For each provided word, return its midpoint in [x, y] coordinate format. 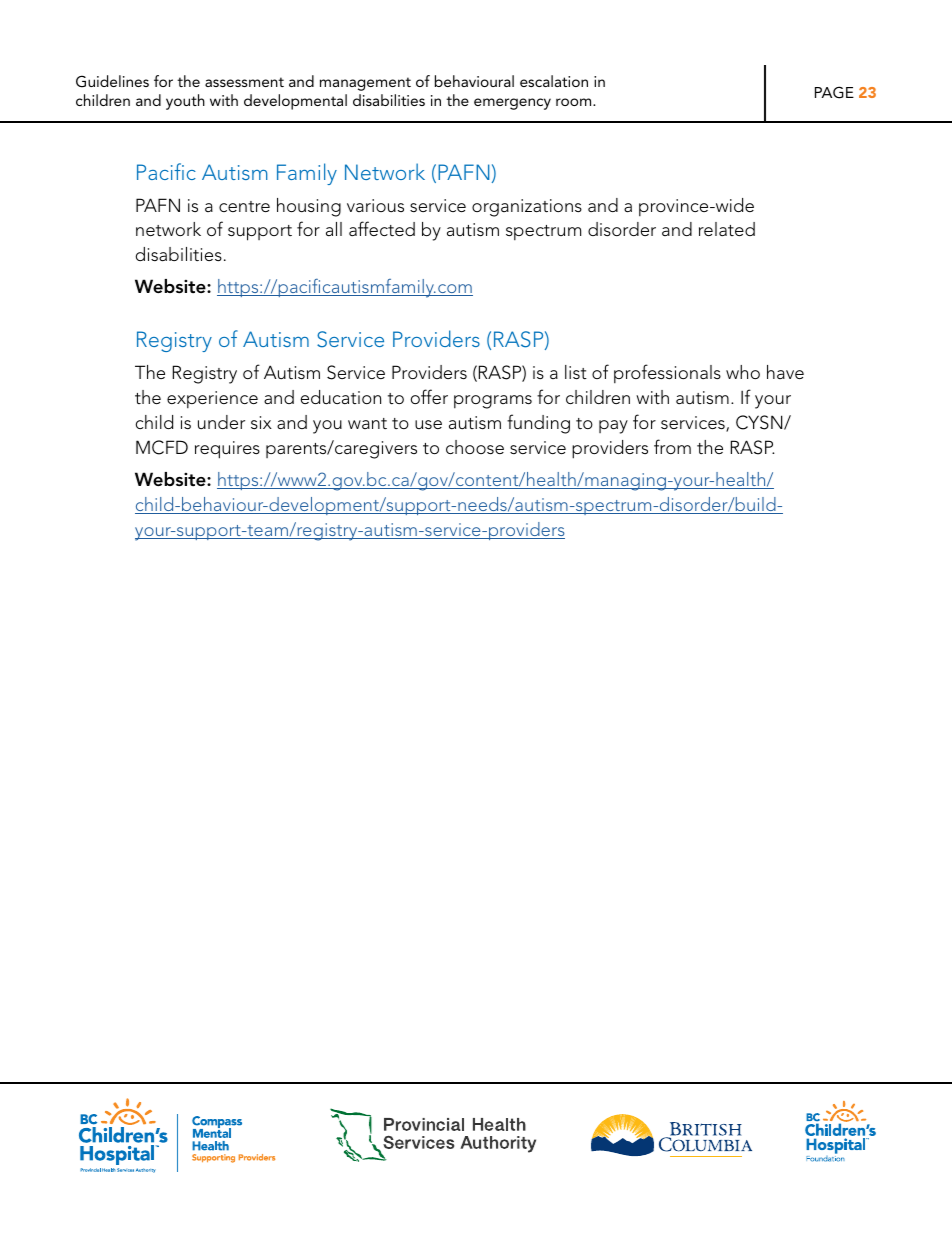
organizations [527, 208]
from [672, 446]
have [785, 372]
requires [227, 450]
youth [185, 102]
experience [212, 399]
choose [475, 447]
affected [382, 228]
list [576, 372]
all [334, 229]
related [727, 229]
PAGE [834, 92]
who [743, 372]
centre [244, 206]
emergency [512, 104]
